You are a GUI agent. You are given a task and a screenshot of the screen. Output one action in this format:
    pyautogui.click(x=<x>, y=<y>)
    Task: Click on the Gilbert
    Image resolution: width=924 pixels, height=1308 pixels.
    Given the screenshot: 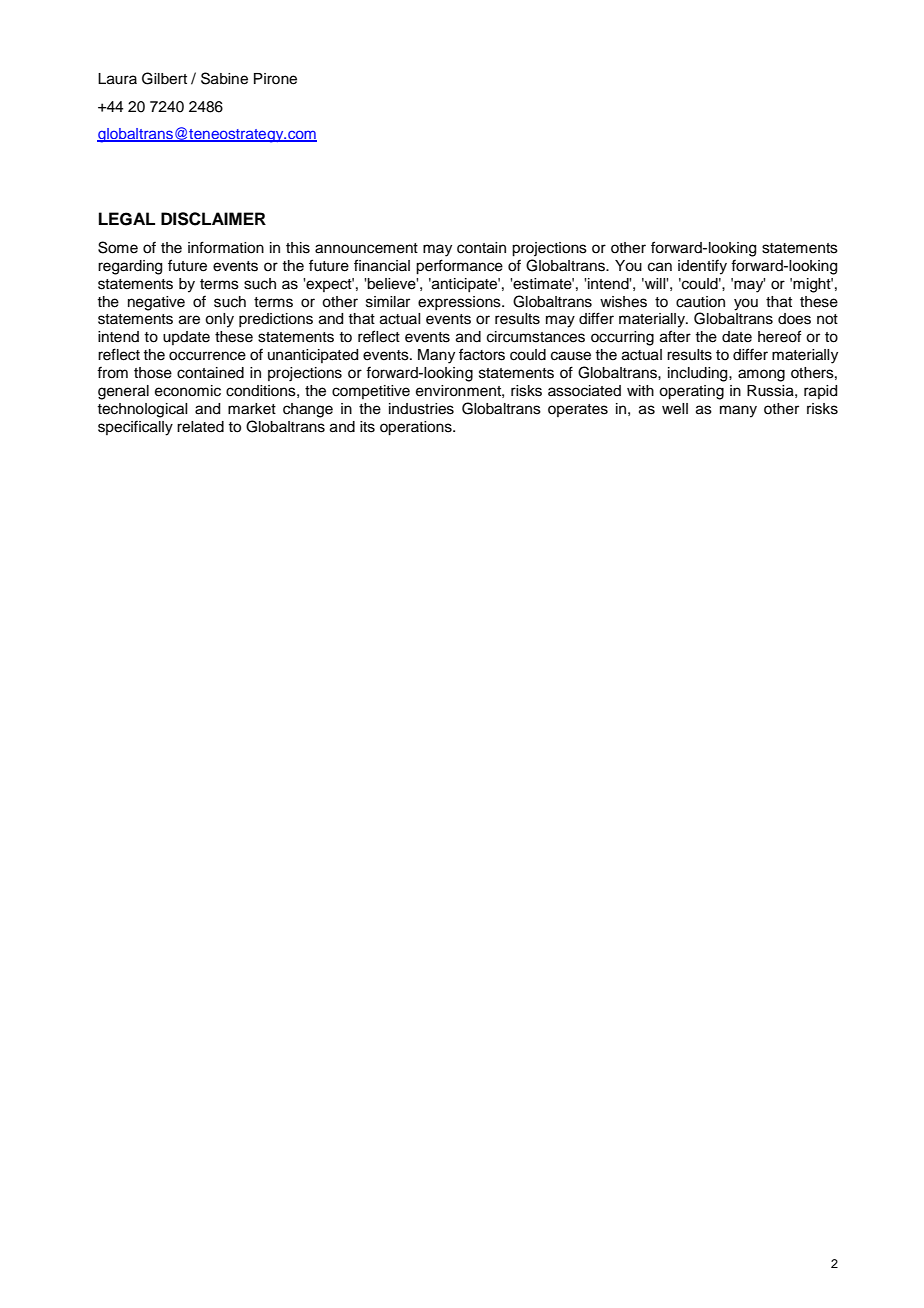 What is the action you would take?
    pyautogui.click(x=164, y=78)
